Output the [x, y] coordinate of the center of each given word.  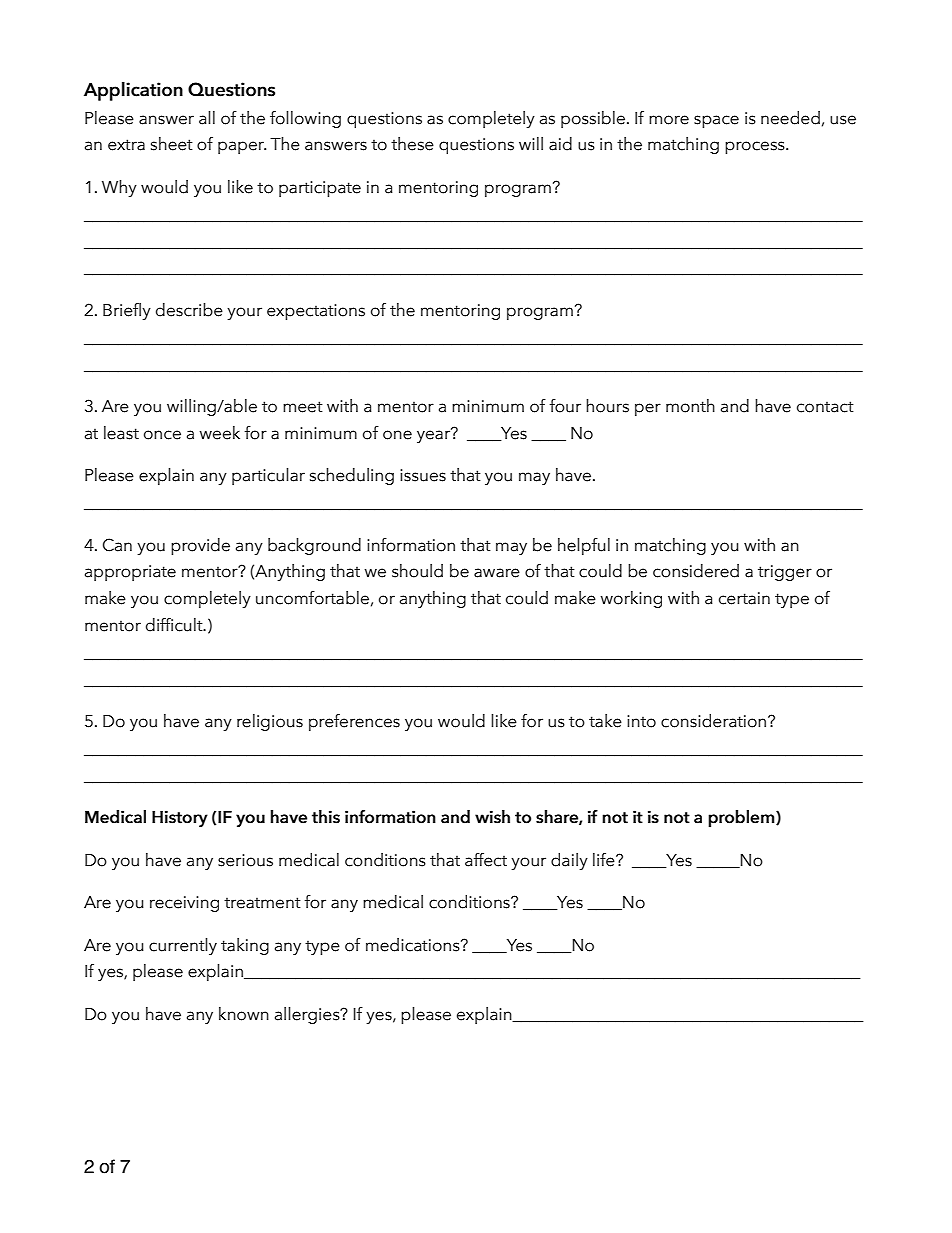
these [412, 144]
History [180, 818]
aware [497, 573]
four [565, 406]
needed [790, 118]
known [244, 1014]
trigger [785, 573]
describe [189, 310]
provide [200, 546]
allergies [308, 1015]
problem [742, 819]
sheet [172, 144]
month [690, 406]
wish [492, 816]
